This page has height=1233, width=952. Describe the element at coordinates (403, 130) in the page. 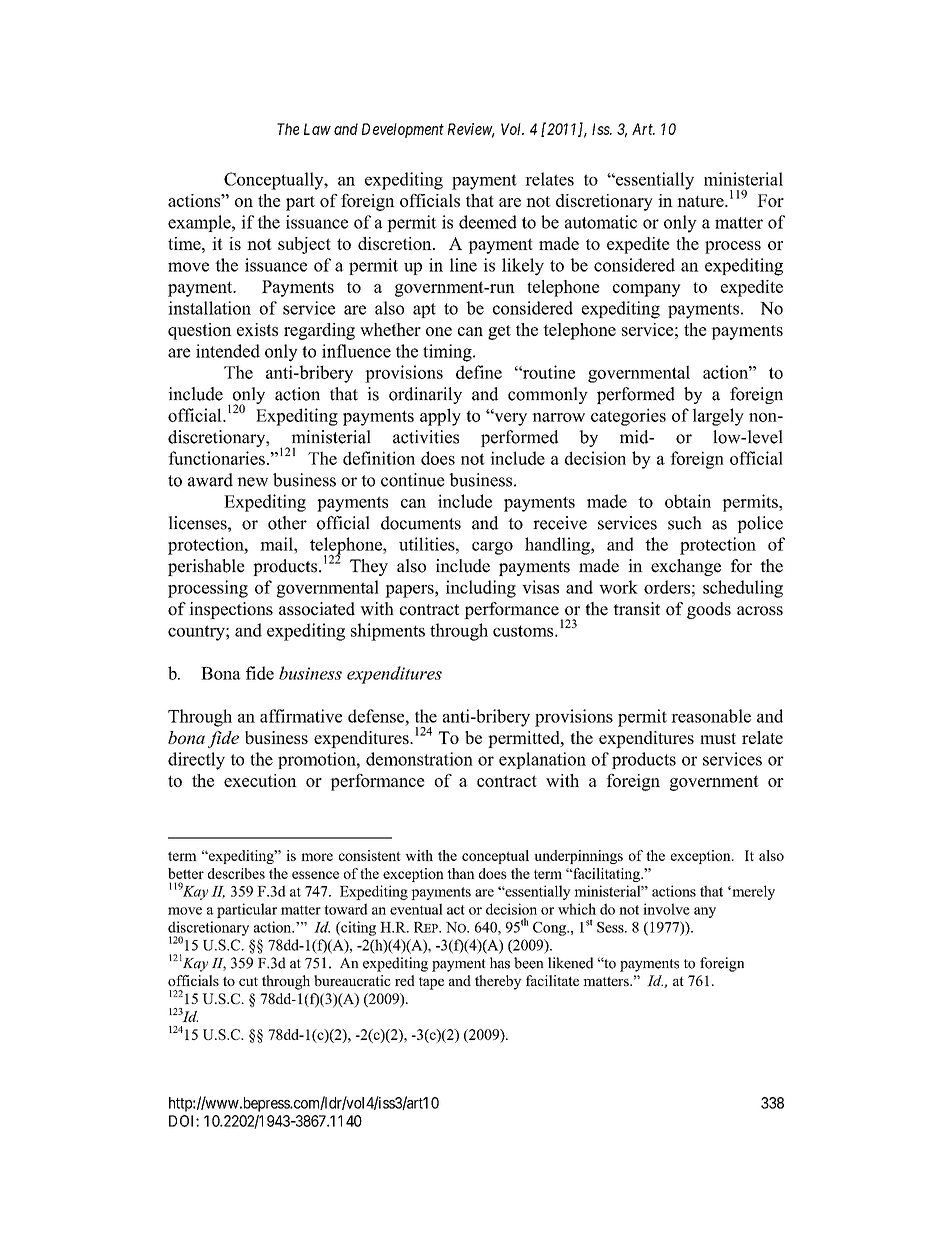

I see `Development` at that location.
